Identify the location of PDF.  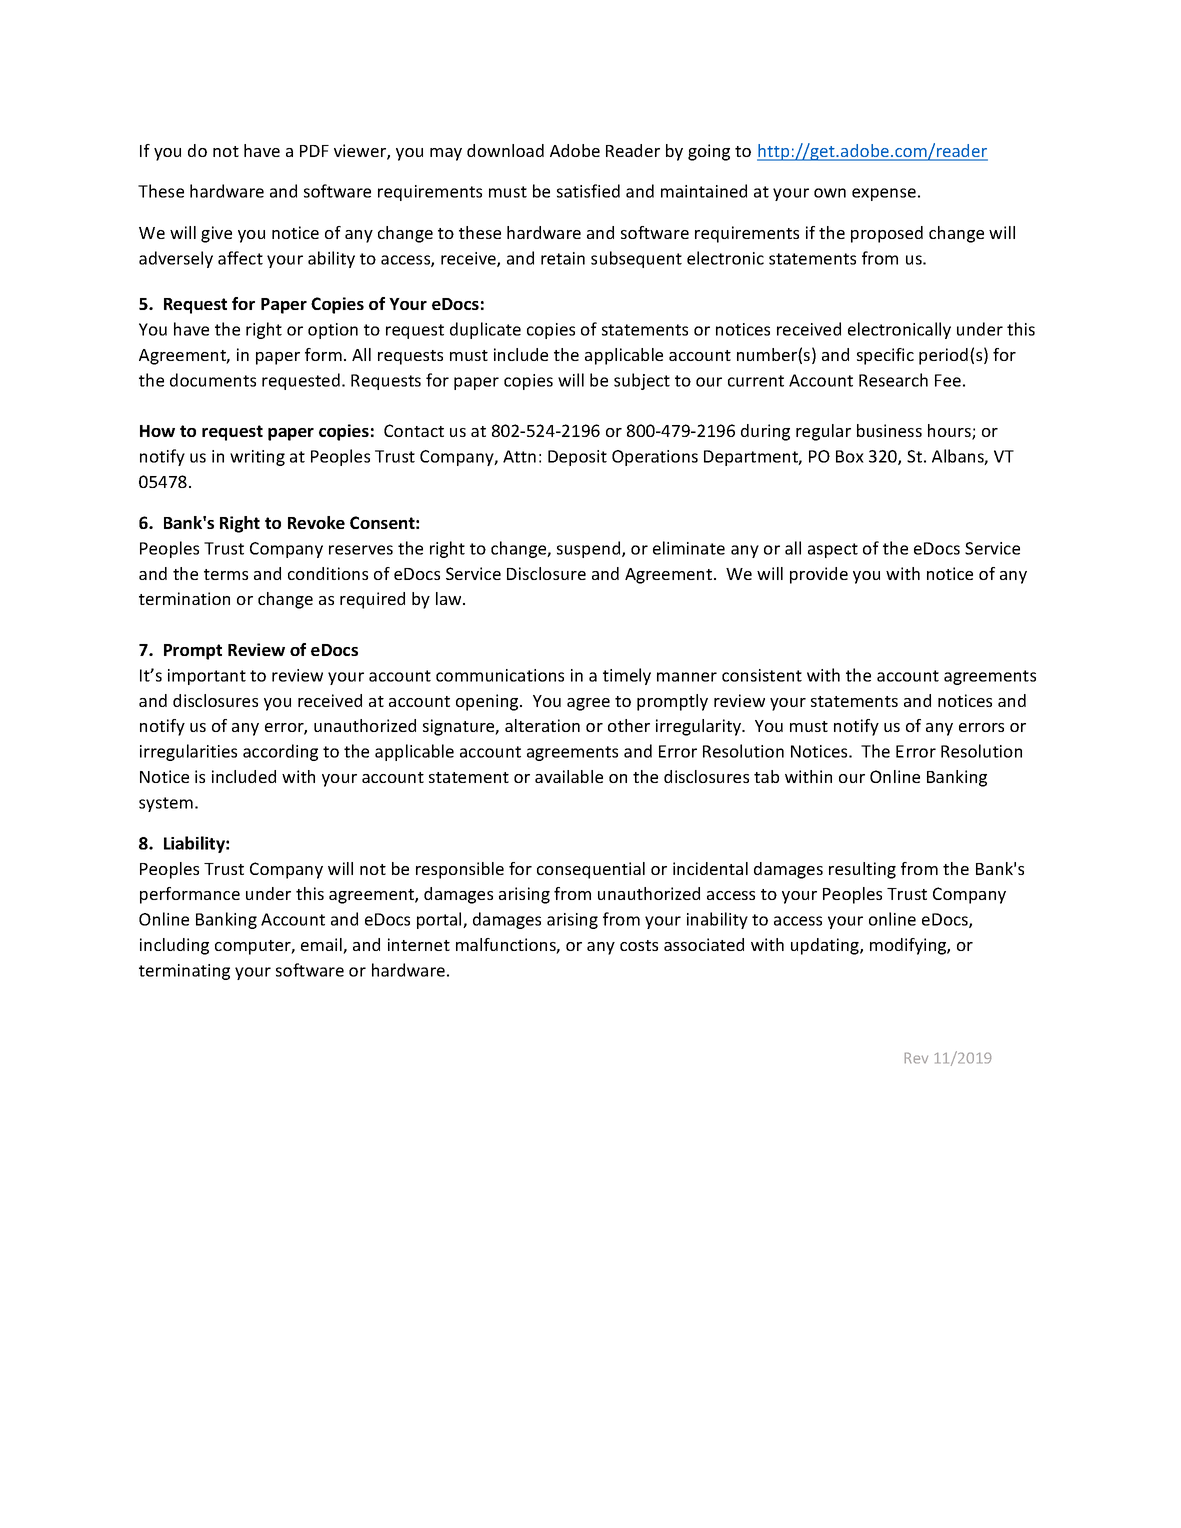
(314, 151).
